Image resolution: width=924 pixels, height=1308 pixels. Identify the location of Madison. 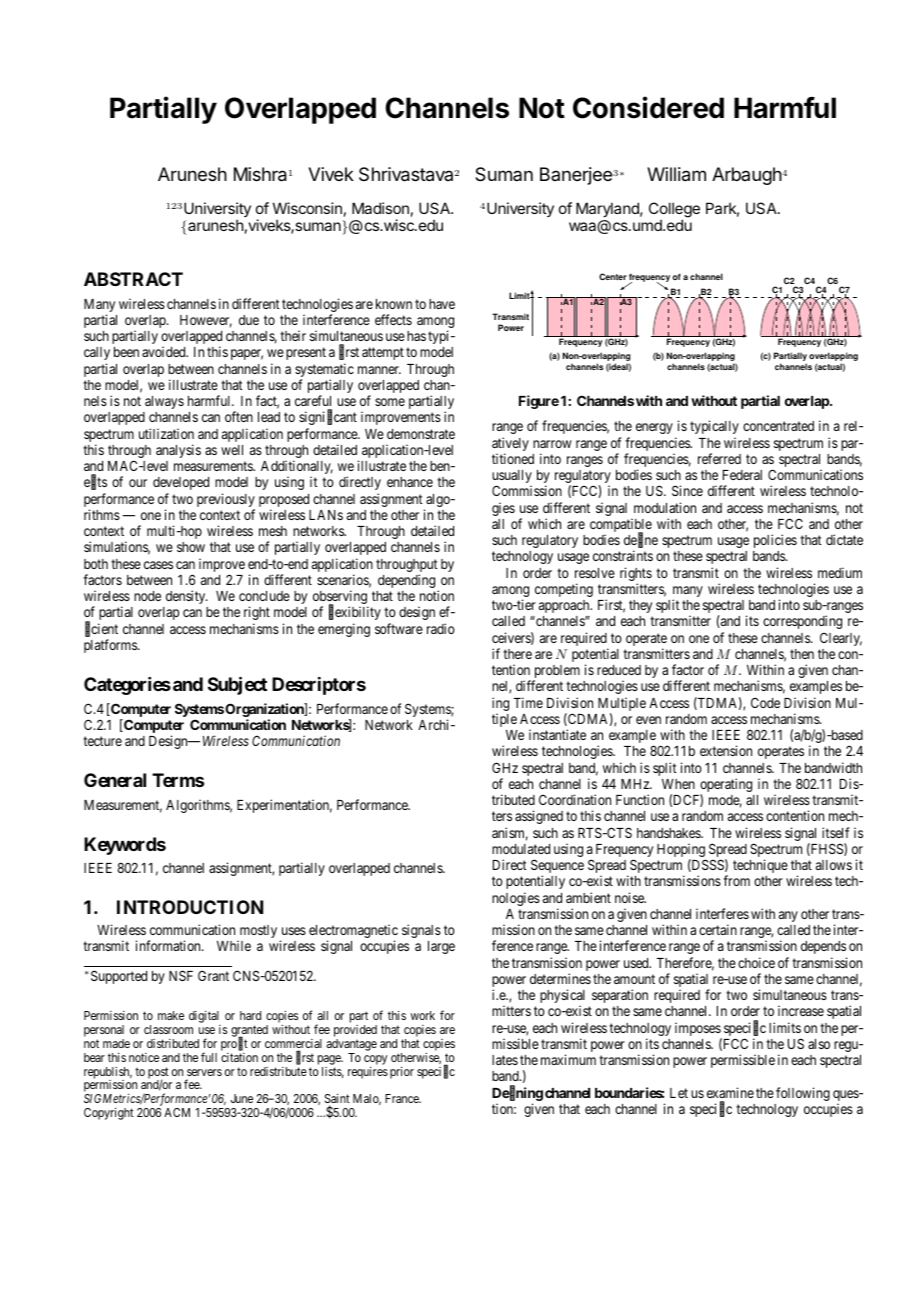
(380, 208).
